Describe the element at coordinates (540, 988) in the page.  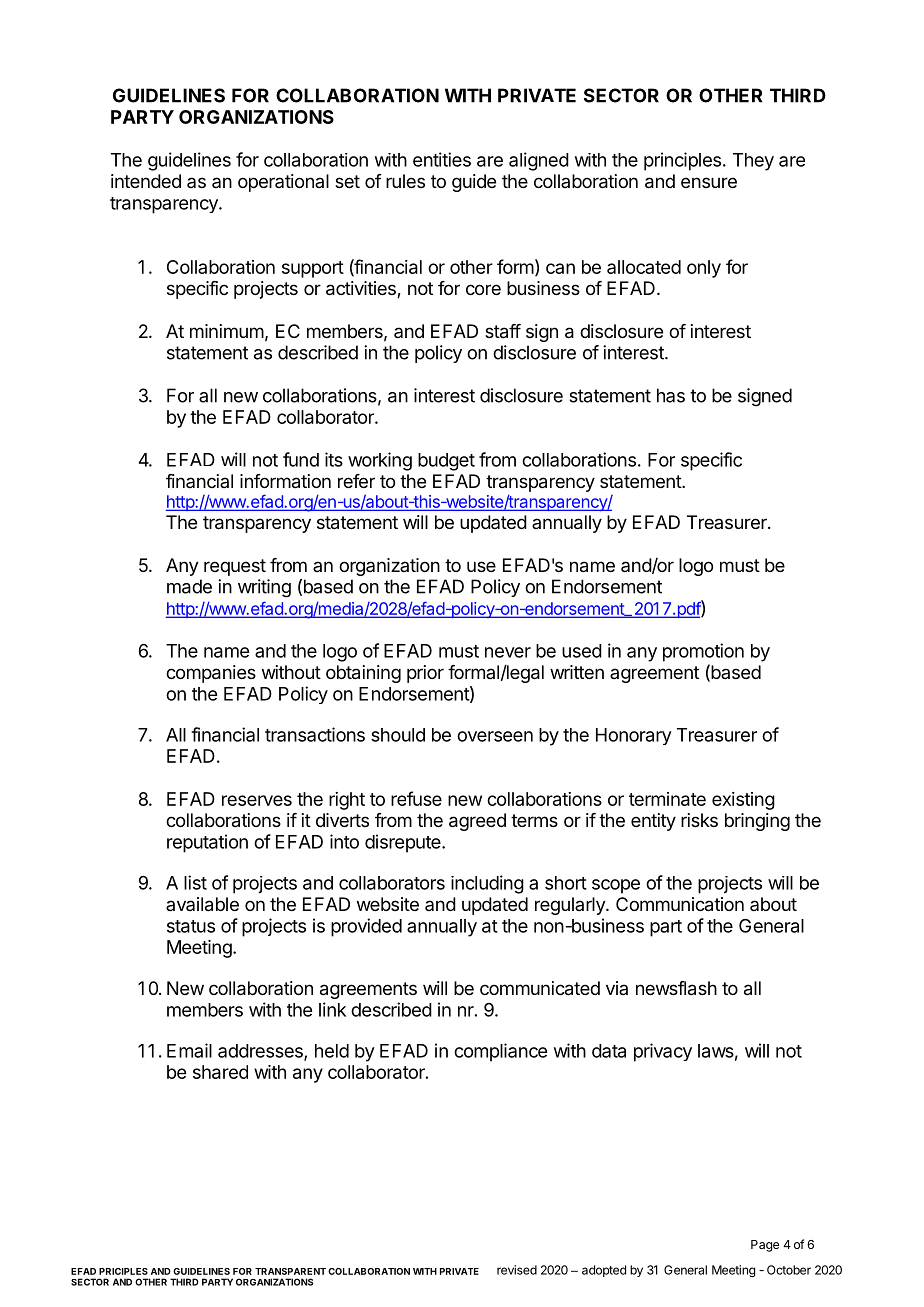
I see `communicated` at that location.
